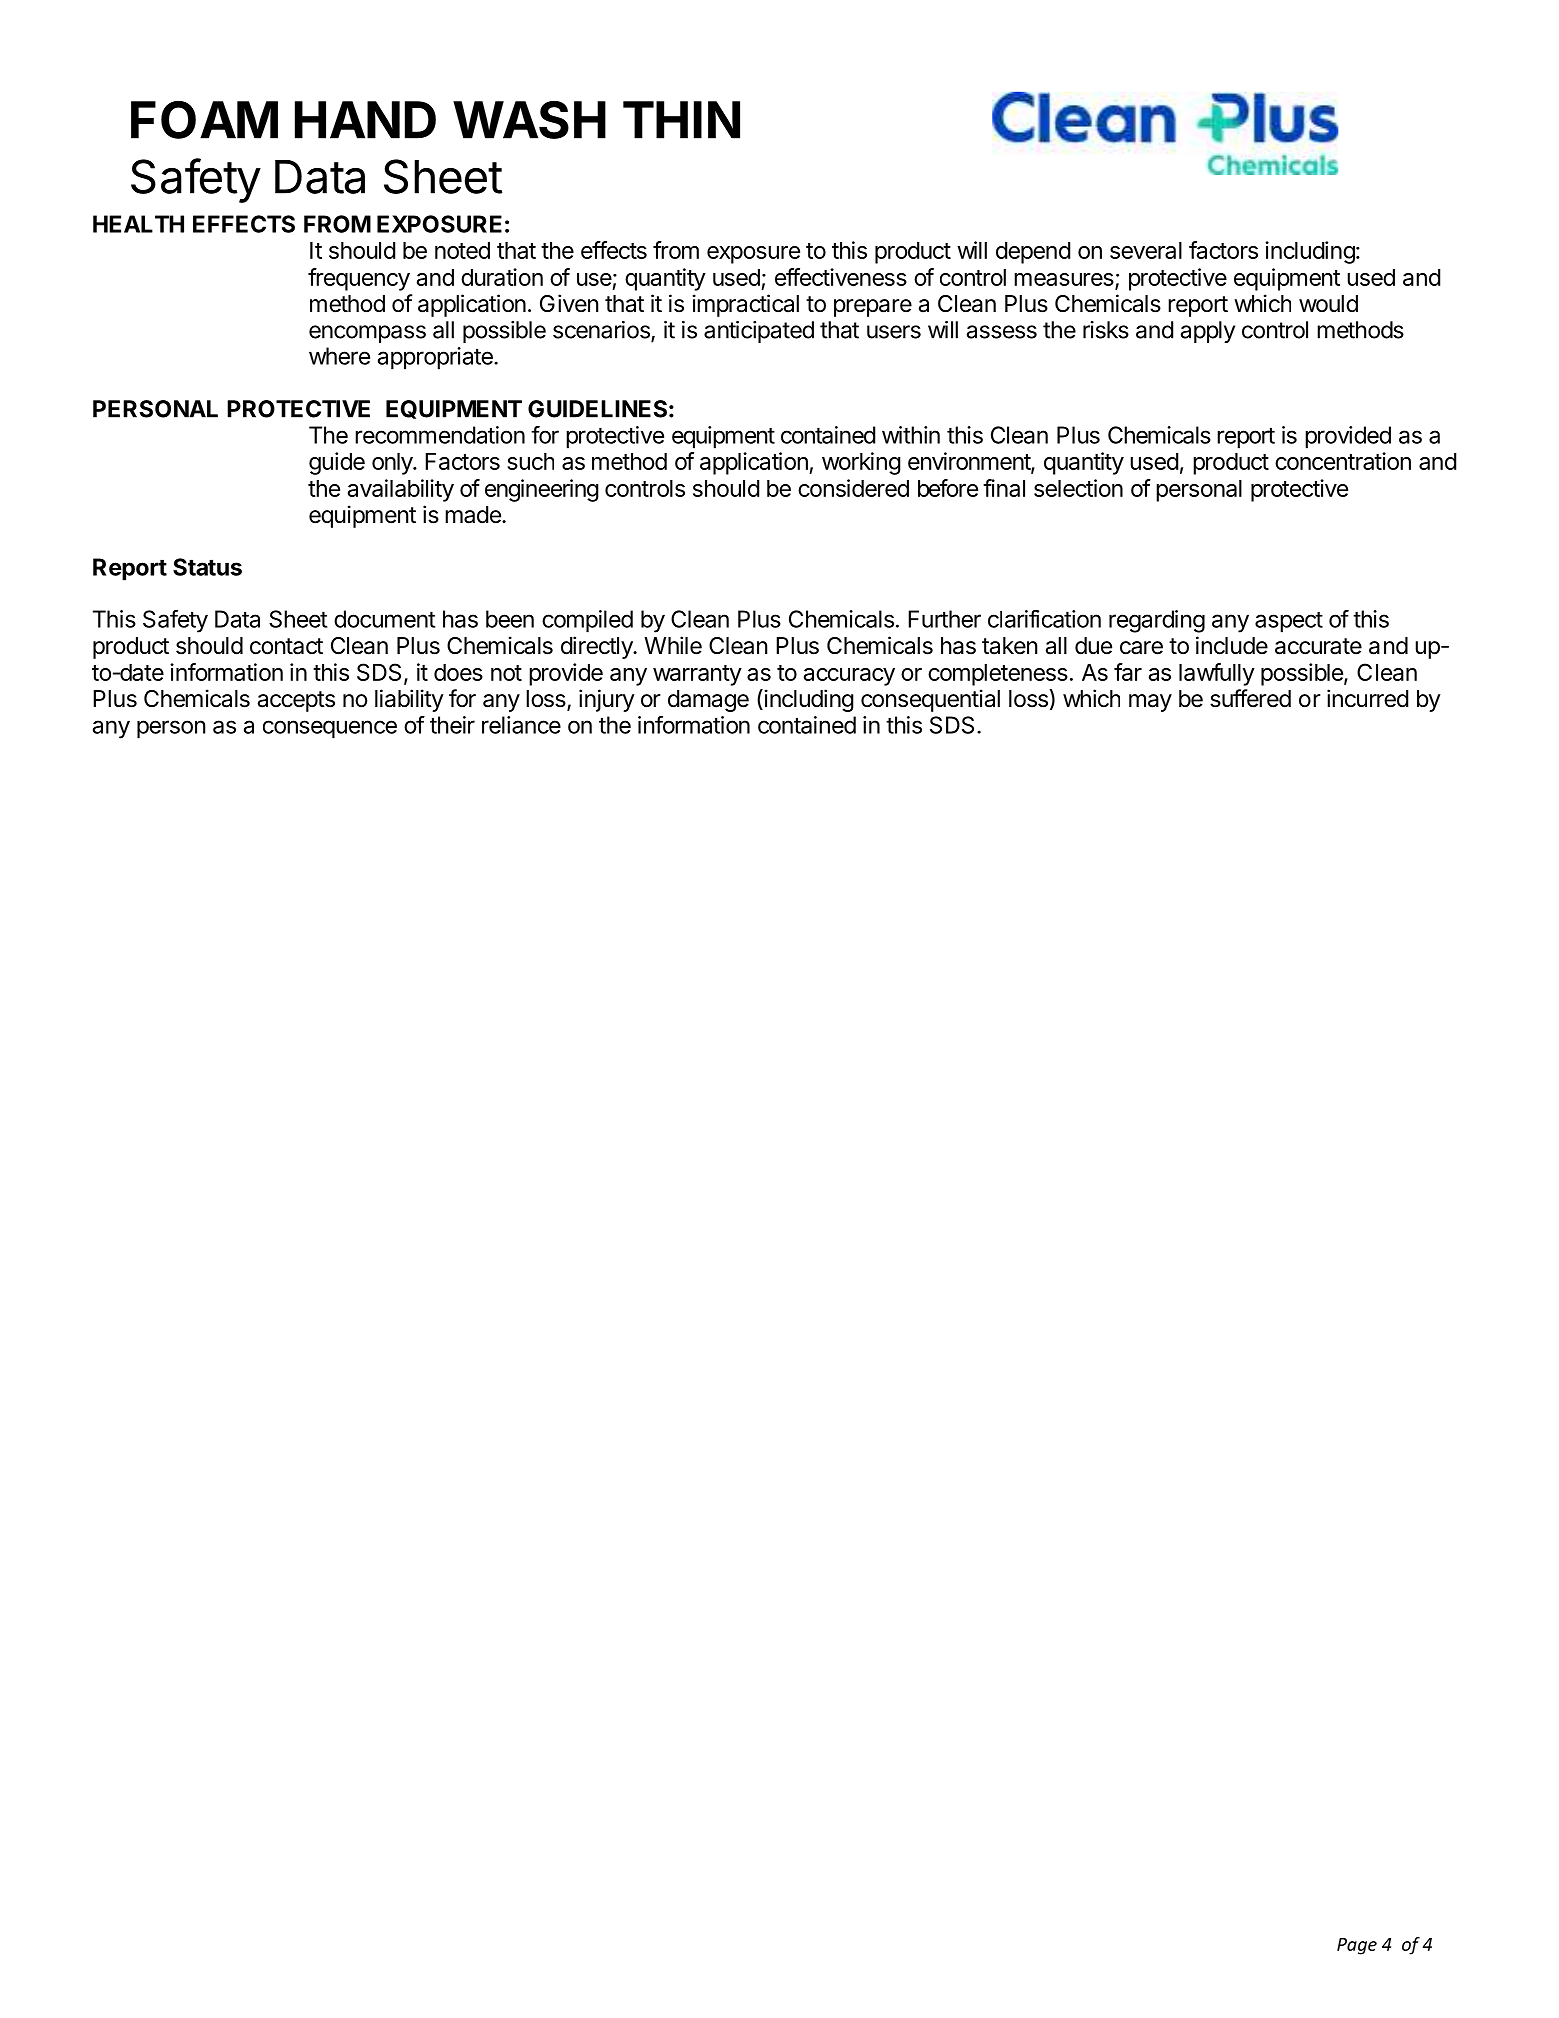 This screenshot has width=1559, height=2018. What do you see at coordinates (841, 277) in the screenshot?
I see `effectiveness` at bounding box center [841, 277].
